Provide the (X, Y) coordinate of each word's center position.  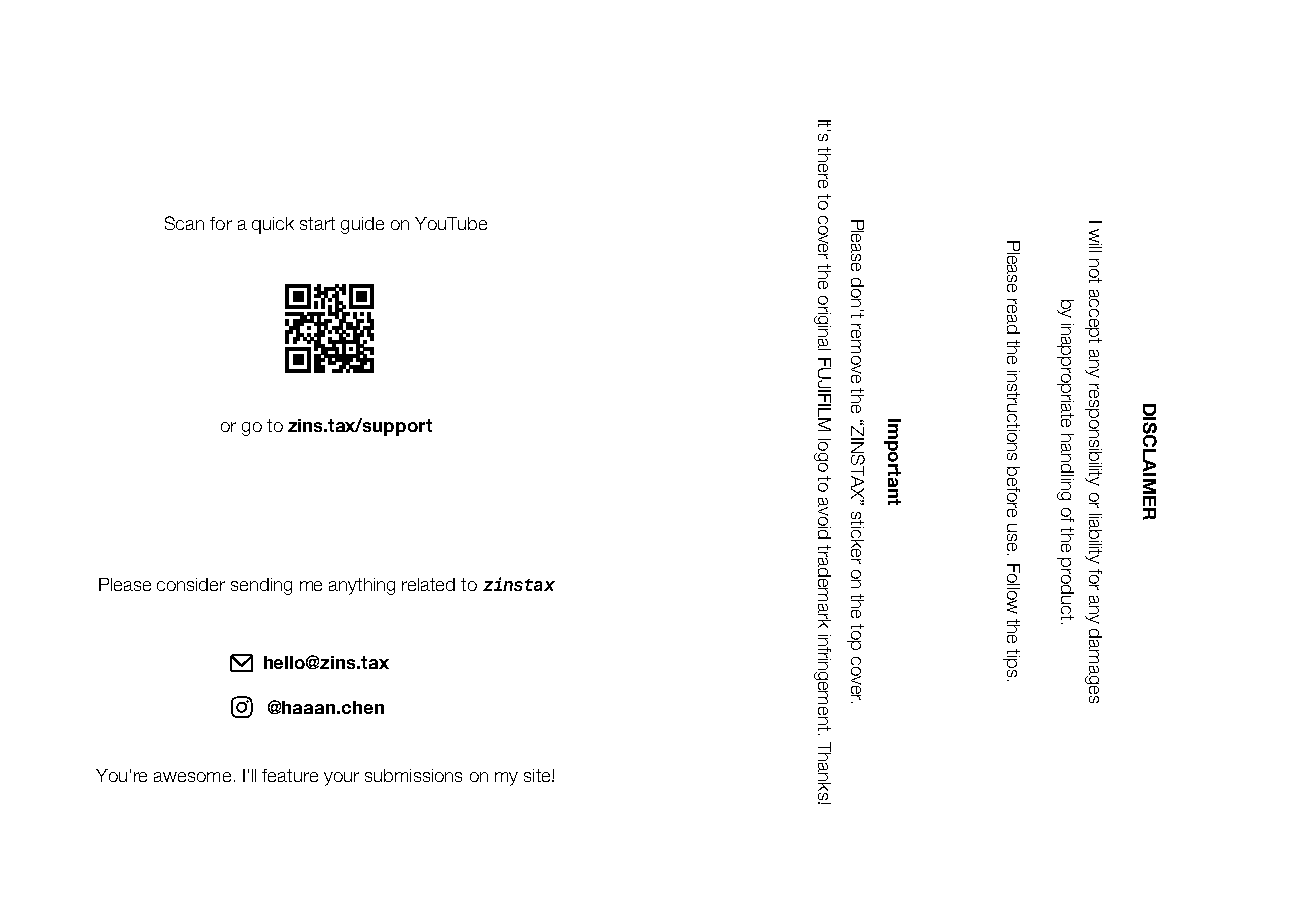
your (341, 779)
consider (191, 584)
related (428, 584)
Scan (184, 223)
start (317, 223)
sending (261, 586)
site (538, 775)
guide (362, 225)
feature (290, 775)
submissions (413, 775)
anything (362, 586)
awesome (192, 777)
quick (273, 225)
